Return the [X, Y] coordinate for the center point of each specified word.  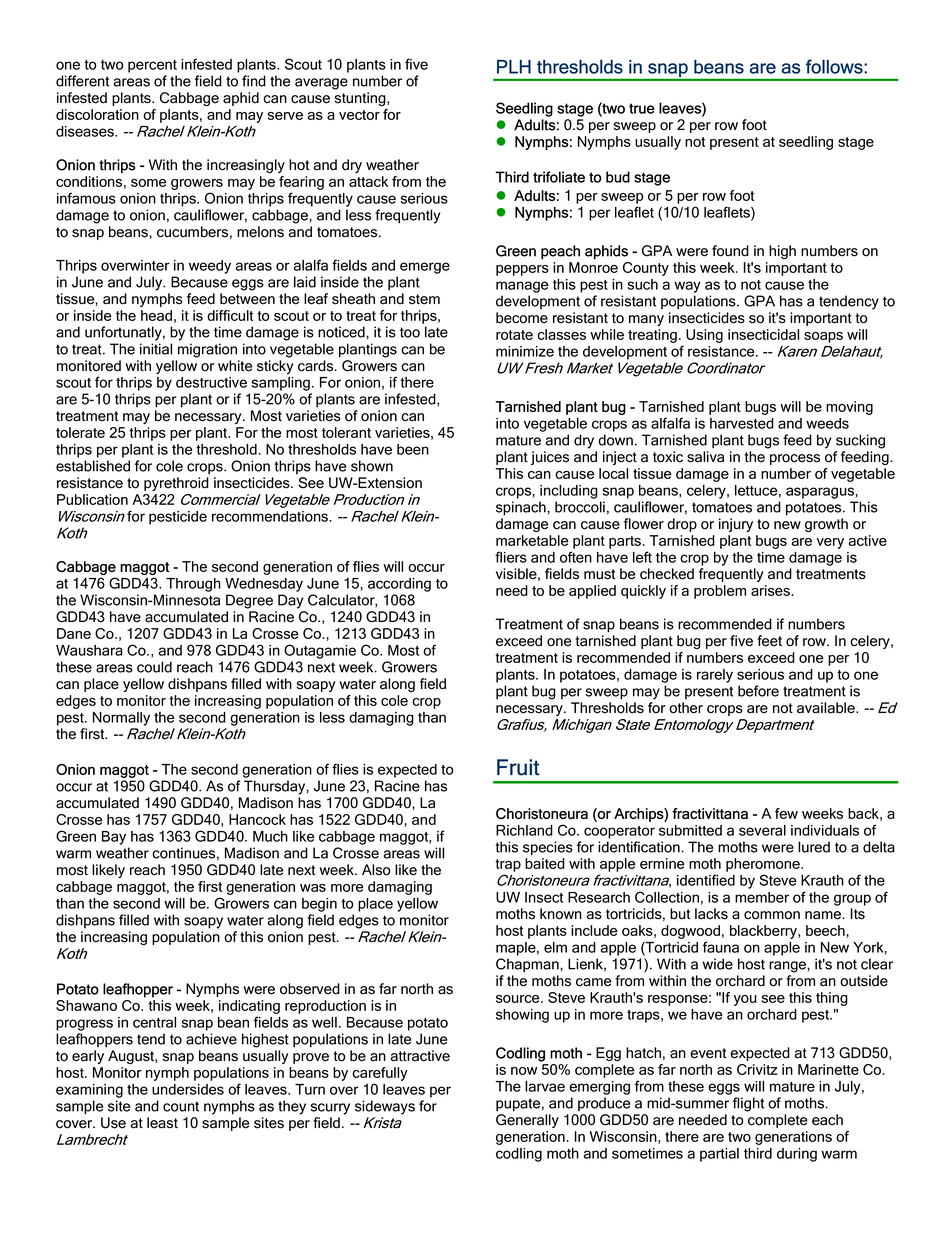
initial [156, 349]
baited [545, 863]
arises [770, 590]
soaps [823, 337]
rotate [514, 335]
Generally [527, 1121]
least [162, 1123]
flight [748, 1104]
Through [193, 585]
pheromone [764, 865]
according [399, 585]
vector [359, 115]
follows [835, 66]
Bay [114, 838]
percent [152, 66]
